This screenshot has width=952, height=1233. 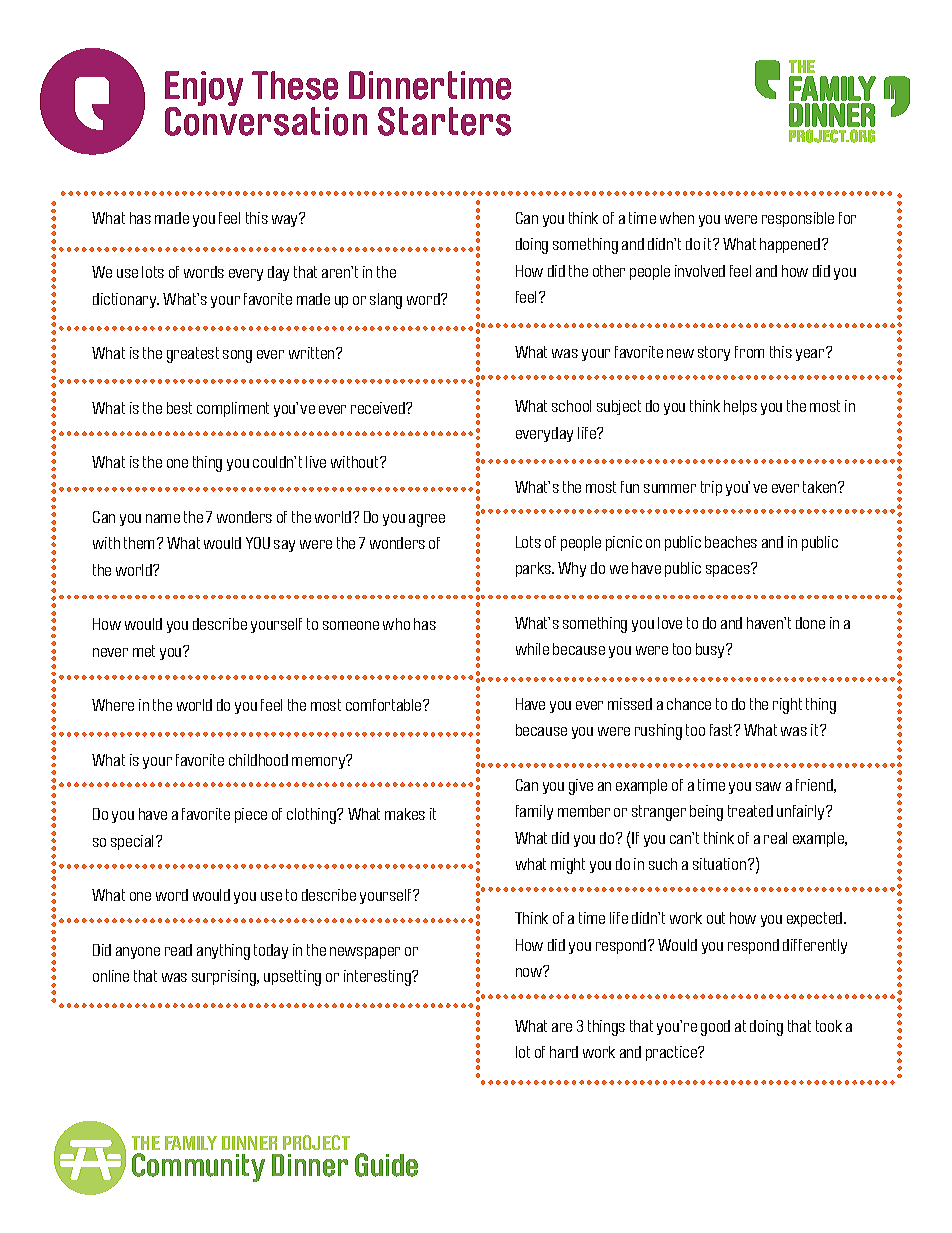 I want to click on Community, so click(x=198, y=1167).
